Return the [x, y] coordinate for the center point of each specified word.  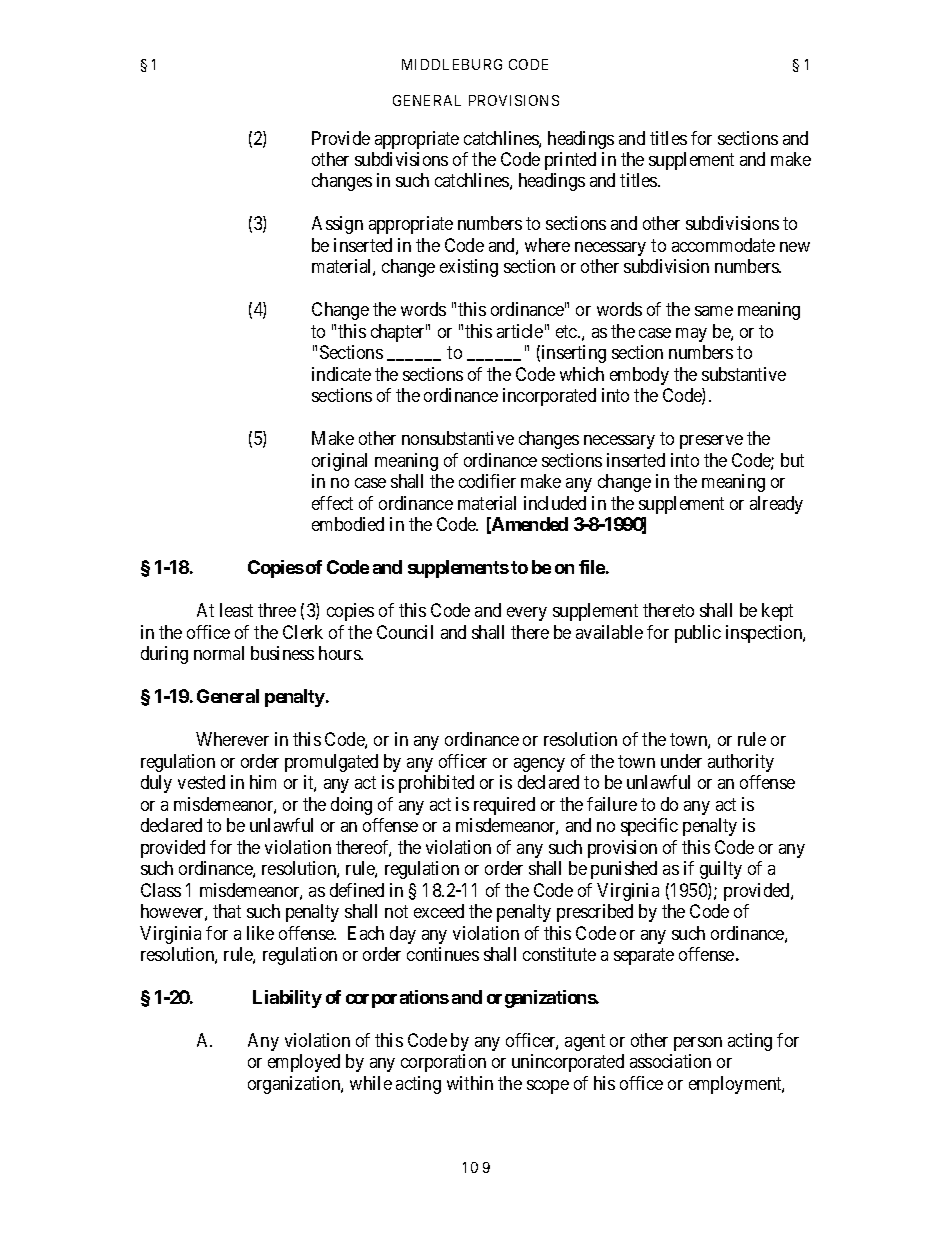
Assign [337, 225]
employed [304, 1063]
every [527, 614]
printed [570, 161]
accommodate [723, 245]
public [698, 634]
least [236, 610]
